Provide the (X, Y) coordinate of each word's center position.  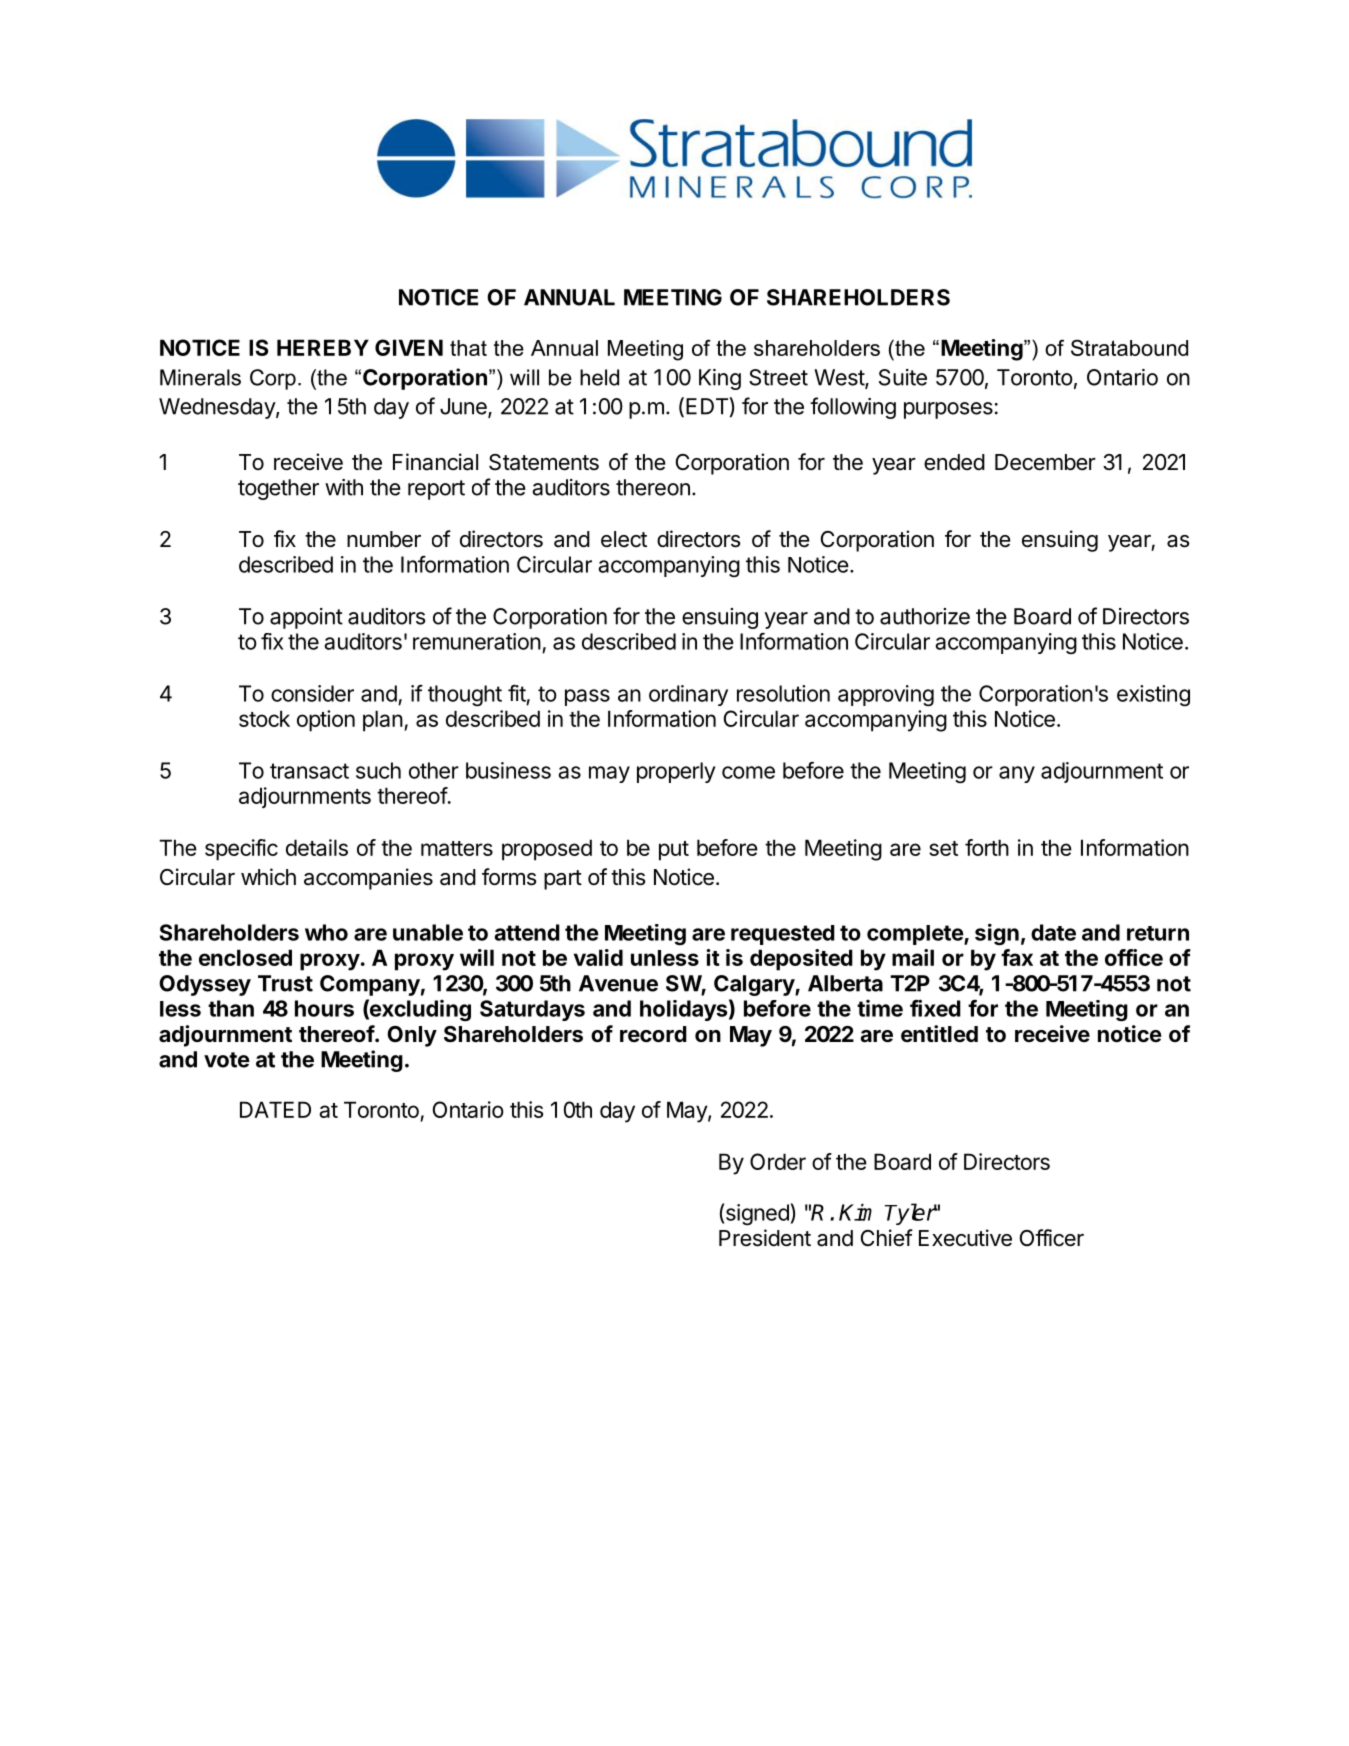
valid (598, 957)
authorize (925, 616)
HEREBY (323, 347)
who (326, 932)
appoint (306, 618)
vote (227, 1060)
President (765, 1238)
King (720, 379)
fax (1017, 957)
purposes (948, 410)
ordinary (688, 695)
